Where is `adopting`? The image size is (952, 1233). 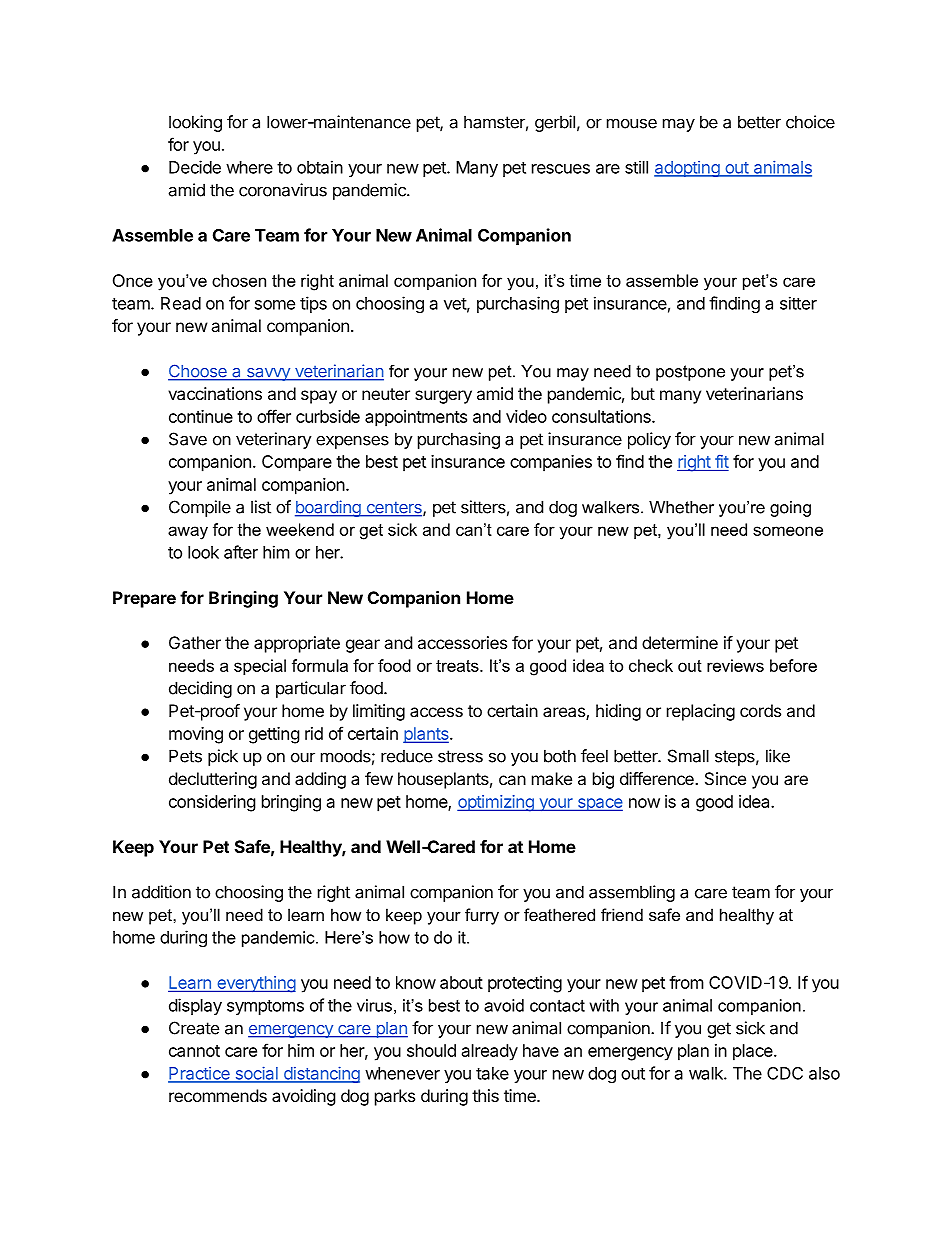 adopting is located at coordinates (687, 169).
